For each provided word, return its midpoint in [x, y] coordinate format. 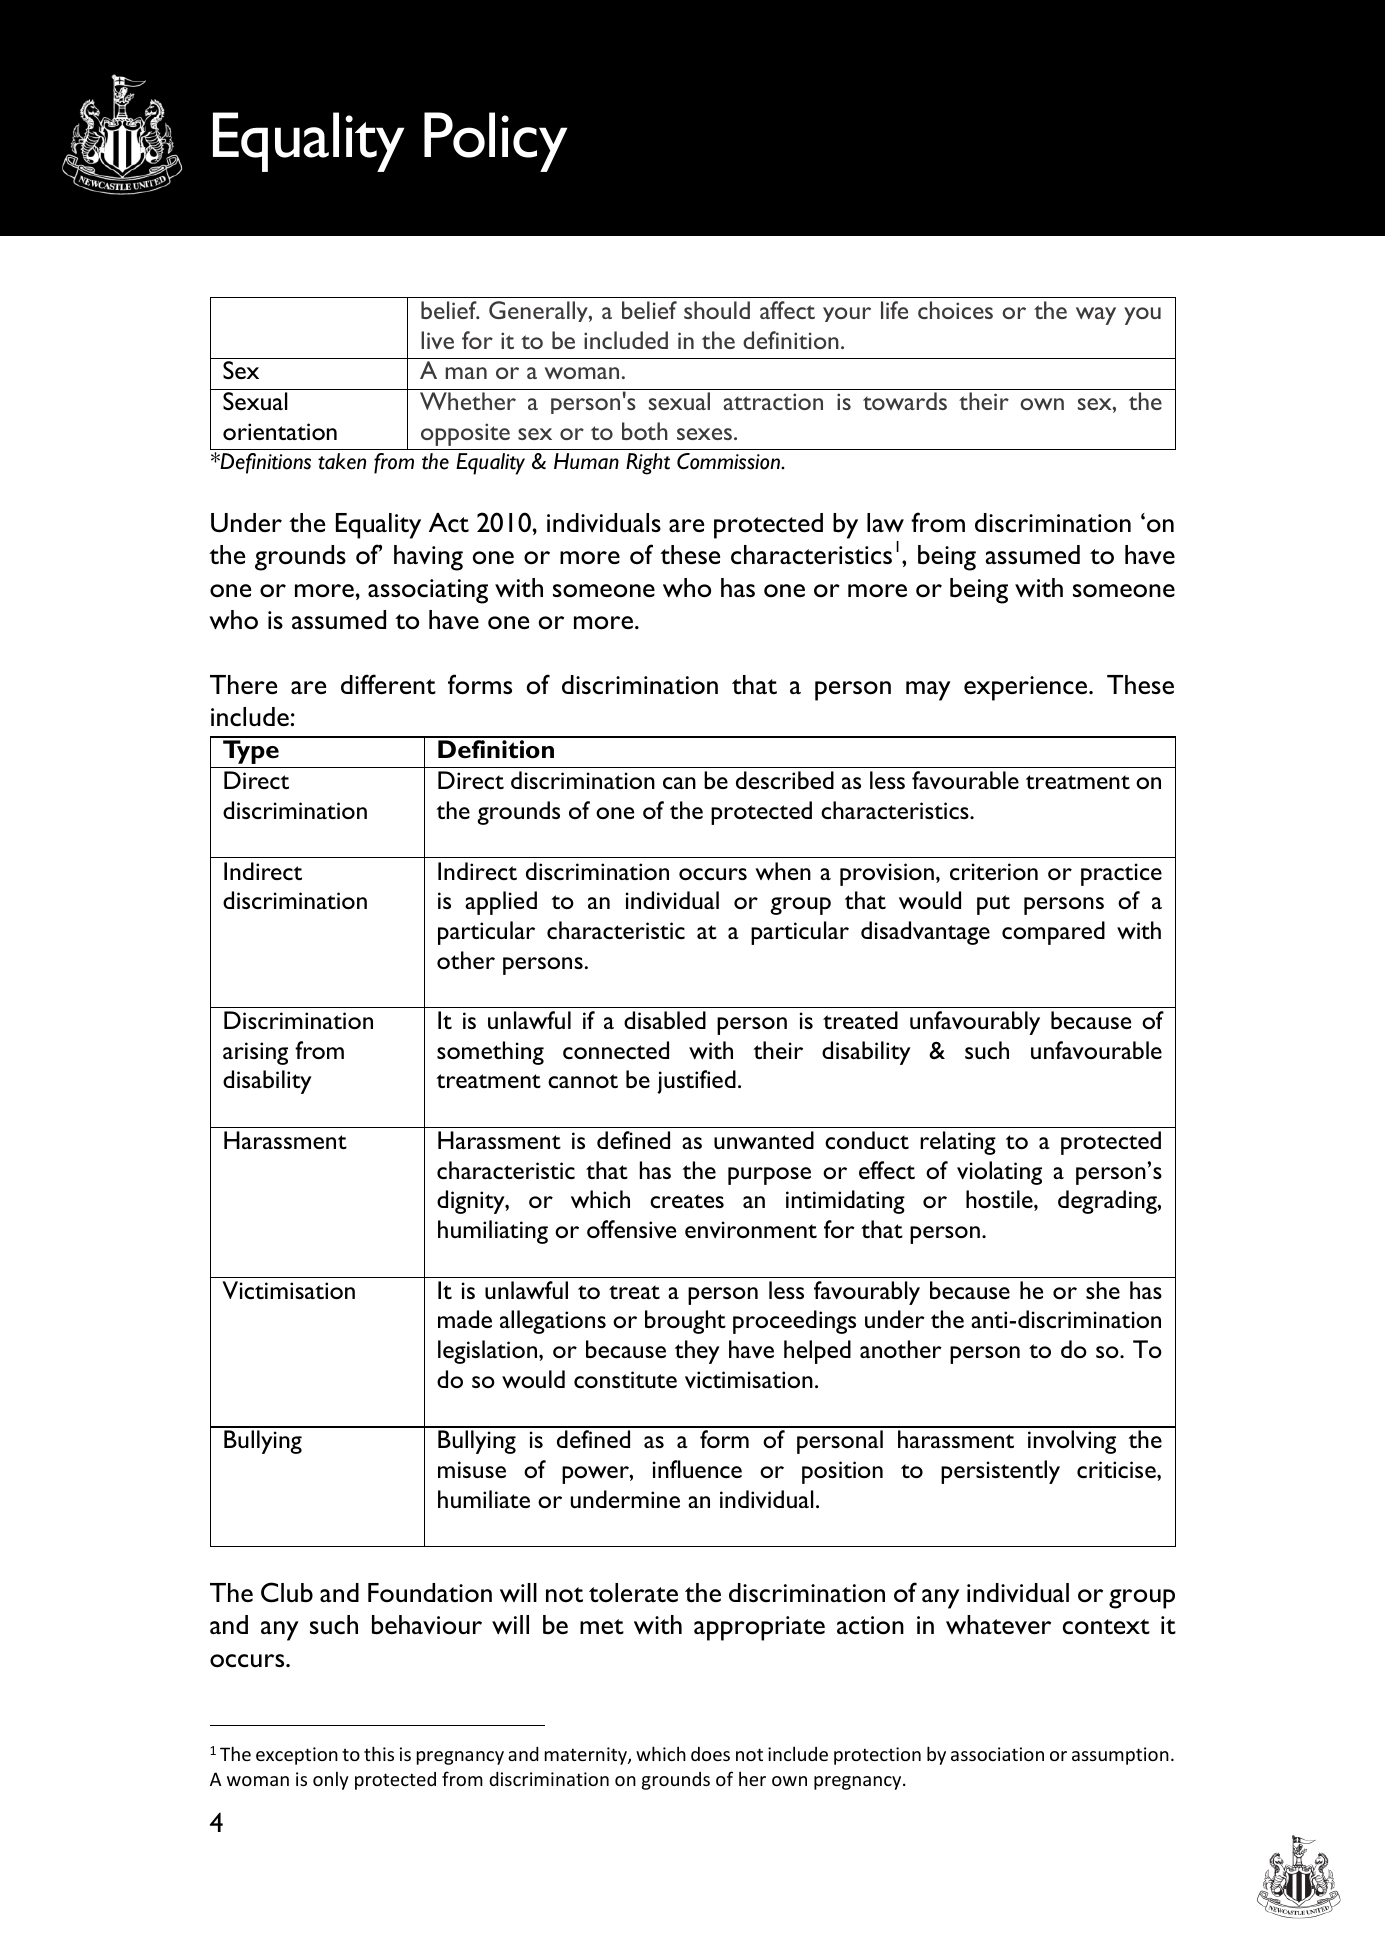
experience [1027, 688]
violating [999, 1173]
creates [687, 1201]
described [785, 780]
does [710, 1754]
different [388, 684]
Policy [495, 142]
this [379, 1753]
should [717, 310]
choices [955, 310]
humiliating [493, 1232]
